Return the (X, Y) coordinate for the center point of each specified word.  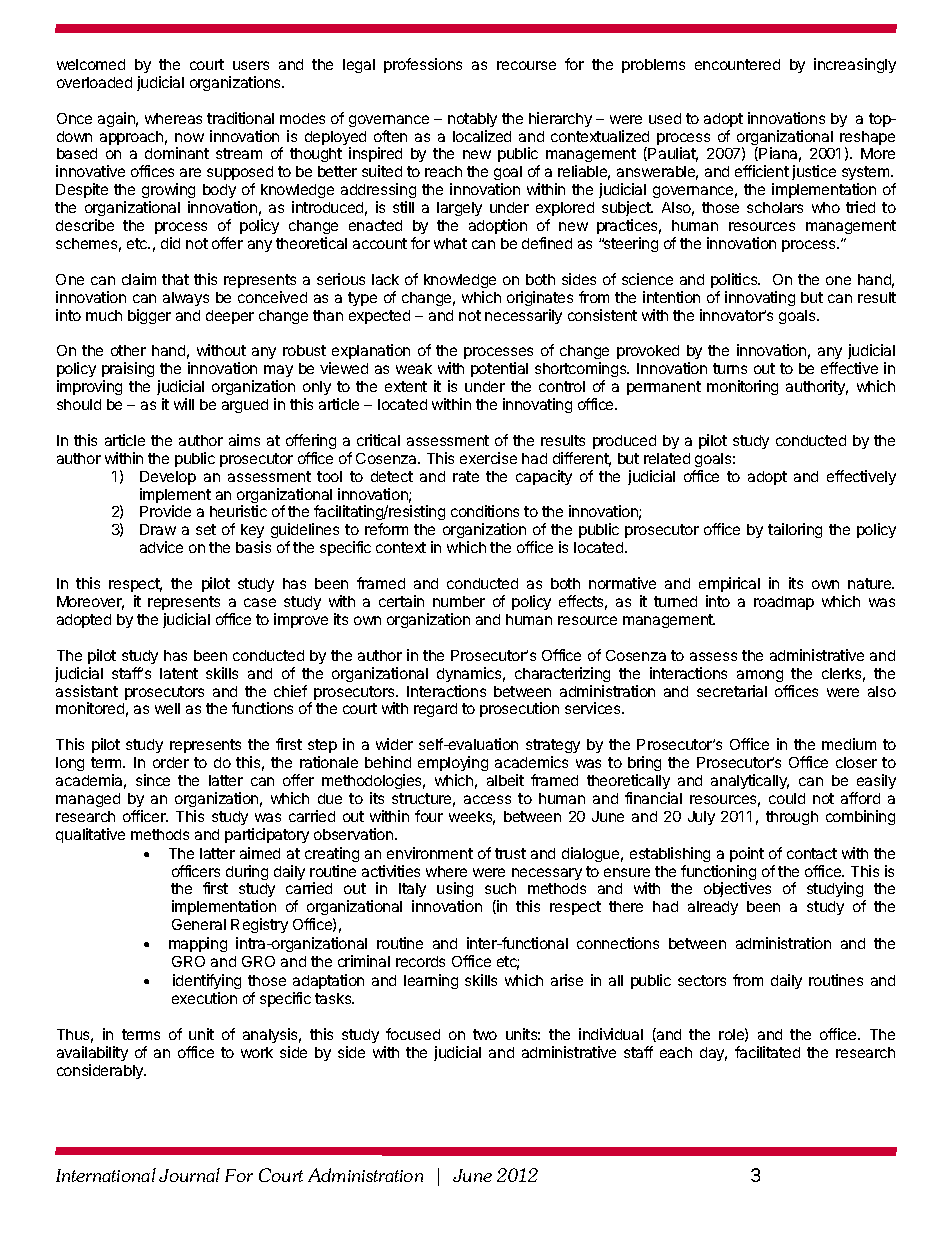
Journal (189, 1175)
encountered (737, 64)
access (487, 799)
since (153, 780)
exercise (488, 458)
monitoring (742, 387)
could (787, 798)
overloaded (94, 82)
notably (472, 120)
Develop (168, 478)
